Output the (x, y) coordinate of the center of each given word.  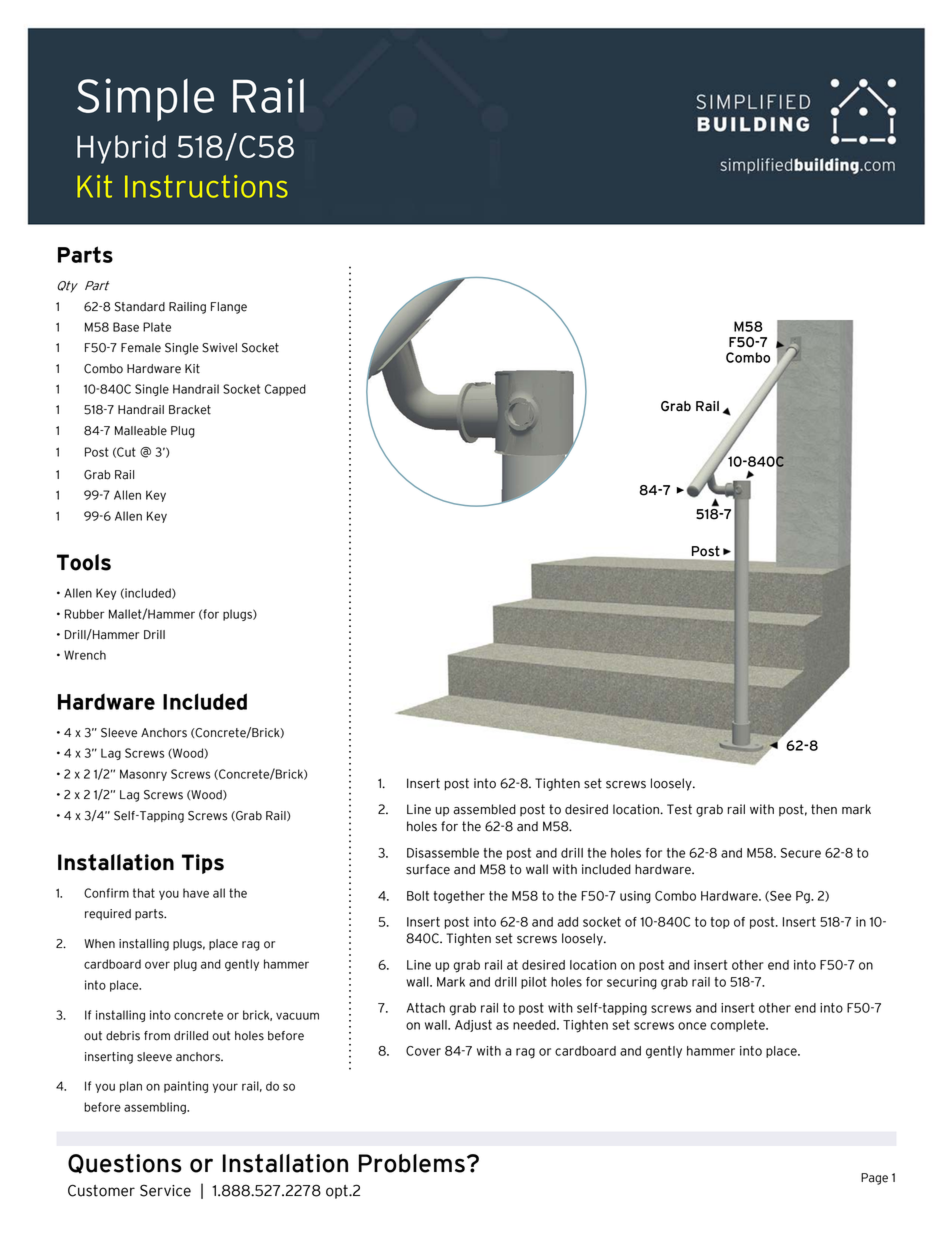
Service (165, 1190)
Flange (229, 308)
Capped (285, 390)
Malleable (141, 431)
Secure (801, 853)
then (824, 809)
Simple (145, 99)
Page (874, 1179)
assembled (484, 809)
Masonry (143, 775)
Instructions (206, 186)
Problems (412, 1163)
